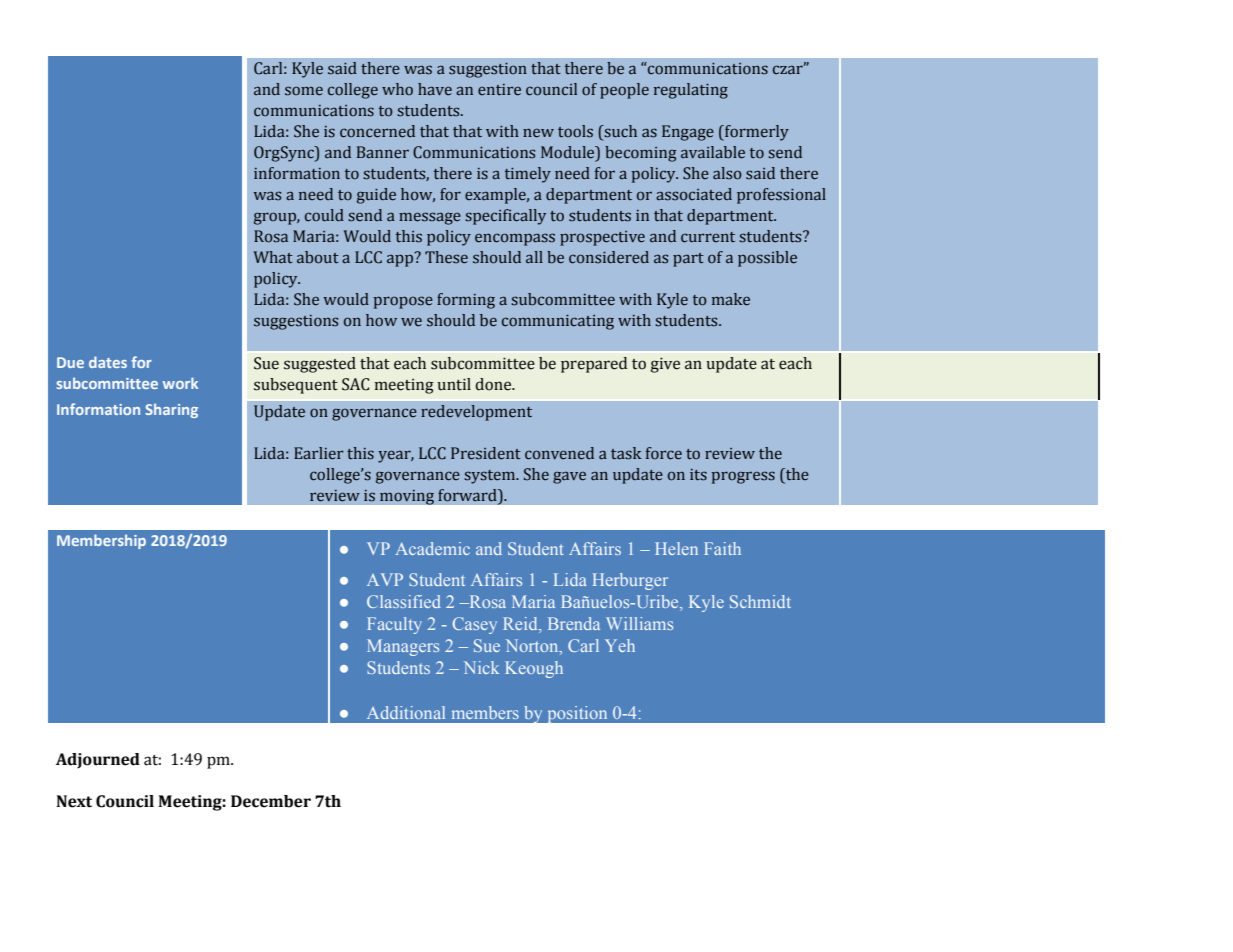 This screenshot has width=1233, height=952. What do you see at coordinates (404, 601) in the screenshot?
I see `Classified` at bounding box center [404, 601].
